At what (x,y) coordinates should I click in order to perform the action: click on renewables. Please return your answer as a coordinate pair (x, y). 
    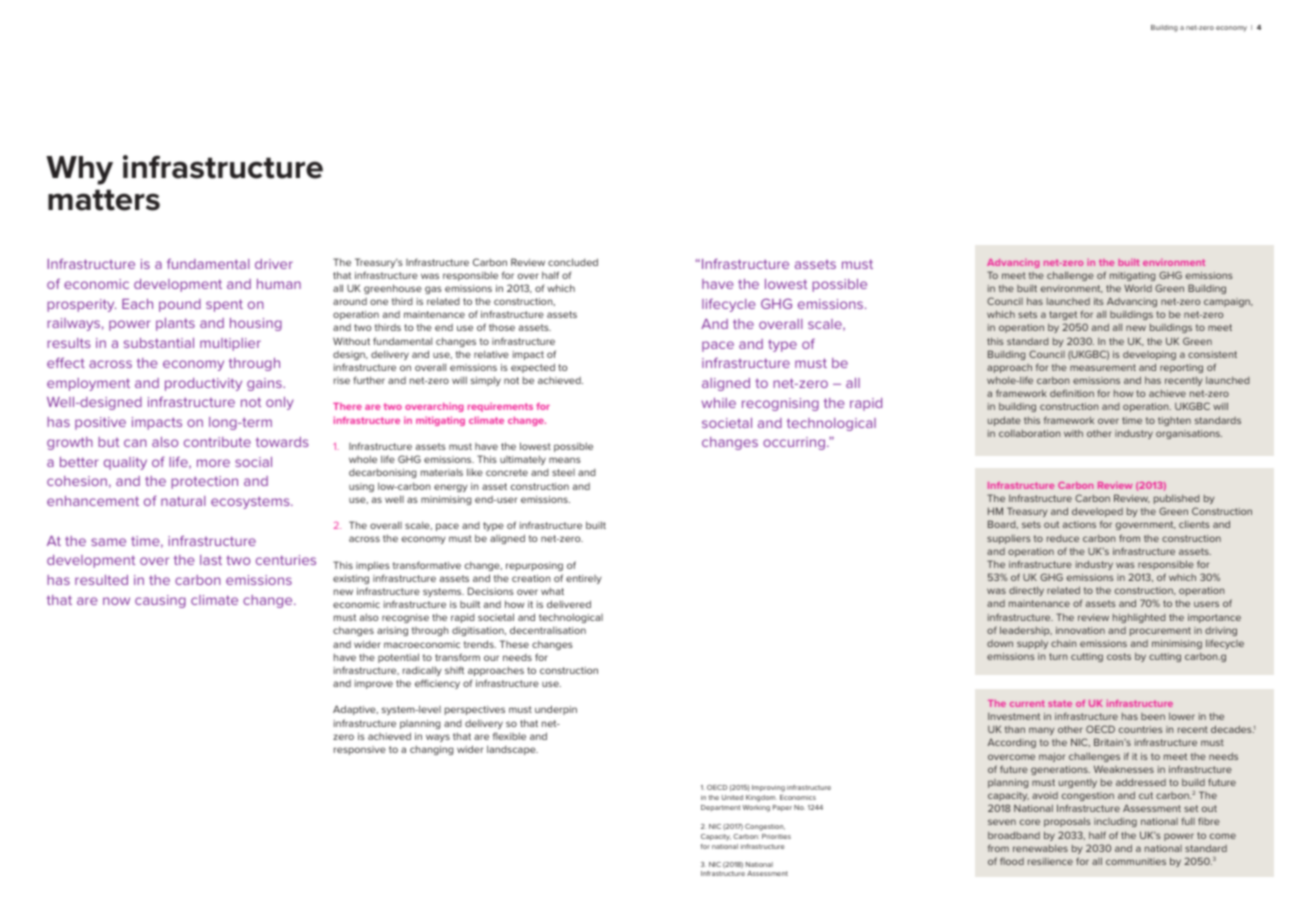
    Looking at the image, I should click on (1040, 848).
